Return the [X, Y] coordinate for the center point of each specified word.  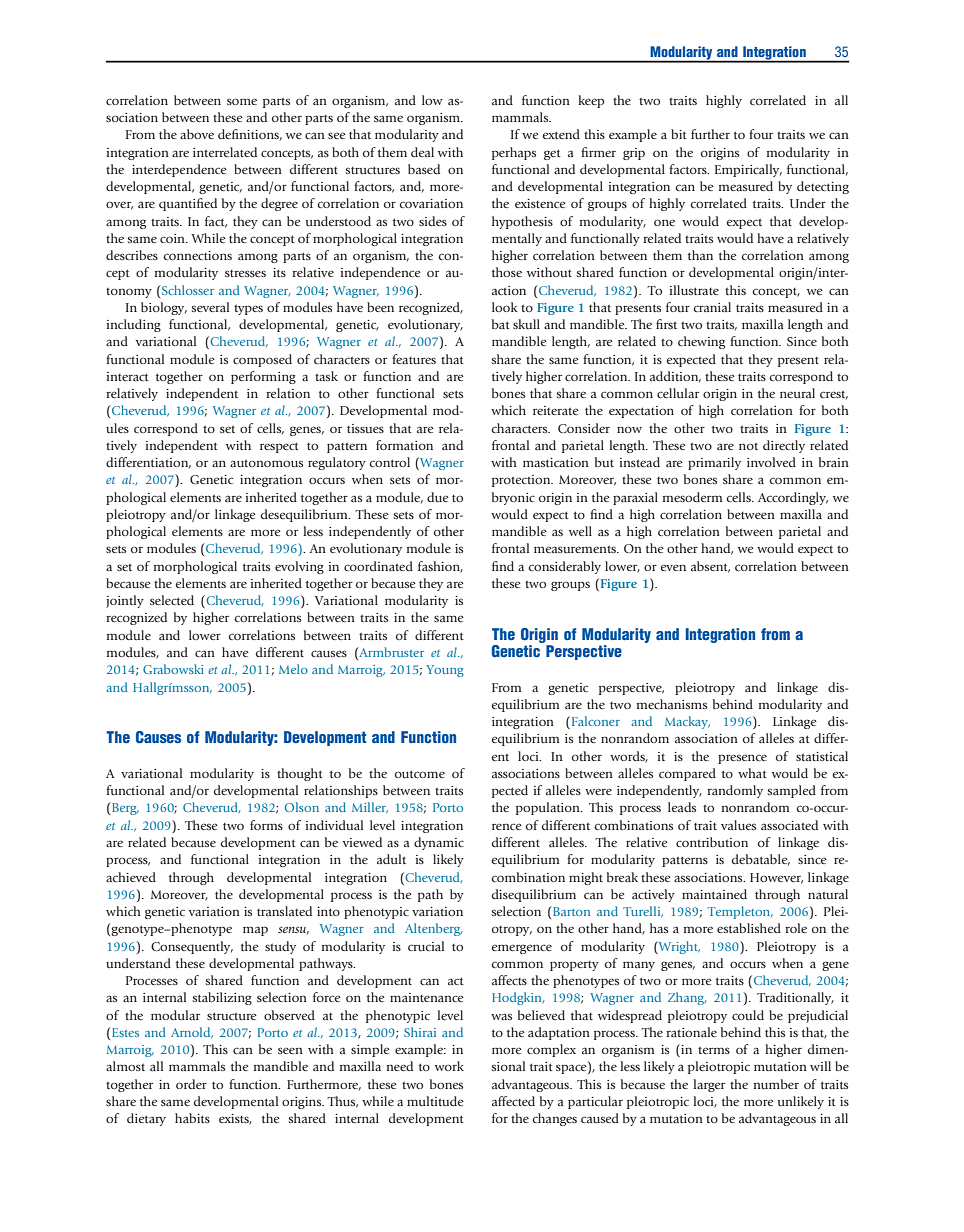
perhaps [514, 153]
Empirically [748, 170]
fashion [440, 567]
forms [266, 825]
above [197, 134]
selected [172, 600]
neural [797, 393]
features [414, 359]
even [673, 567]
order [191, 1084]
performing [263, 377]
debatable [761, 860]
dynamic [439, 843]
